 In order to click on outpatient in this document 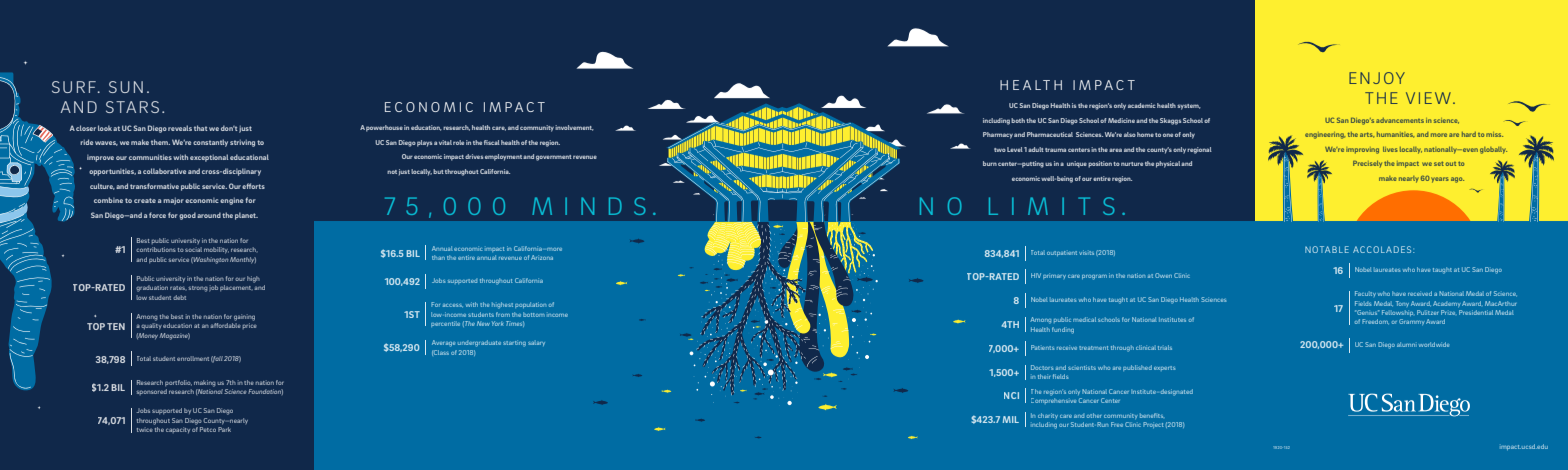, I will do `click(1062, 253)`.
